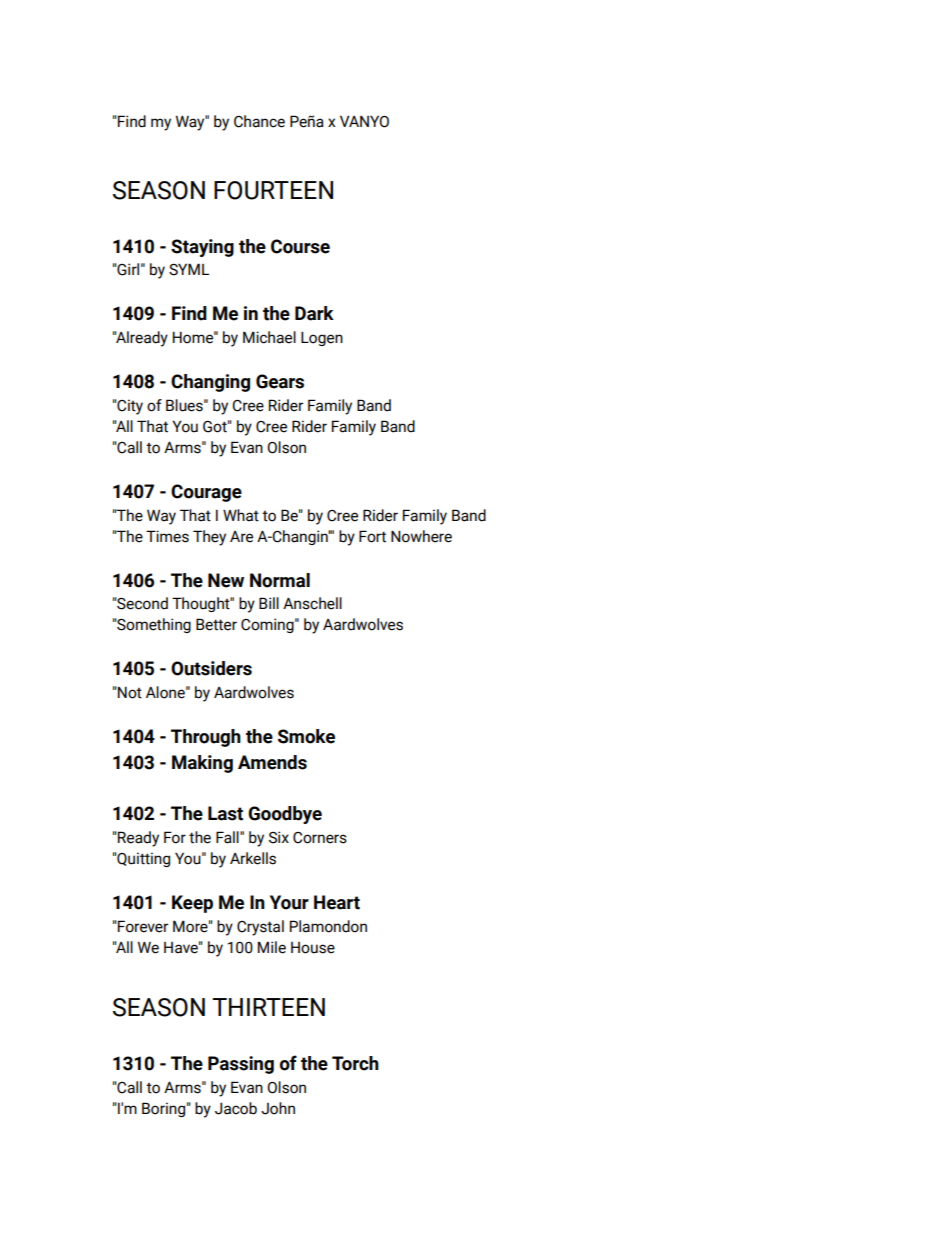  I want to click on Times, so click(167, 536).
